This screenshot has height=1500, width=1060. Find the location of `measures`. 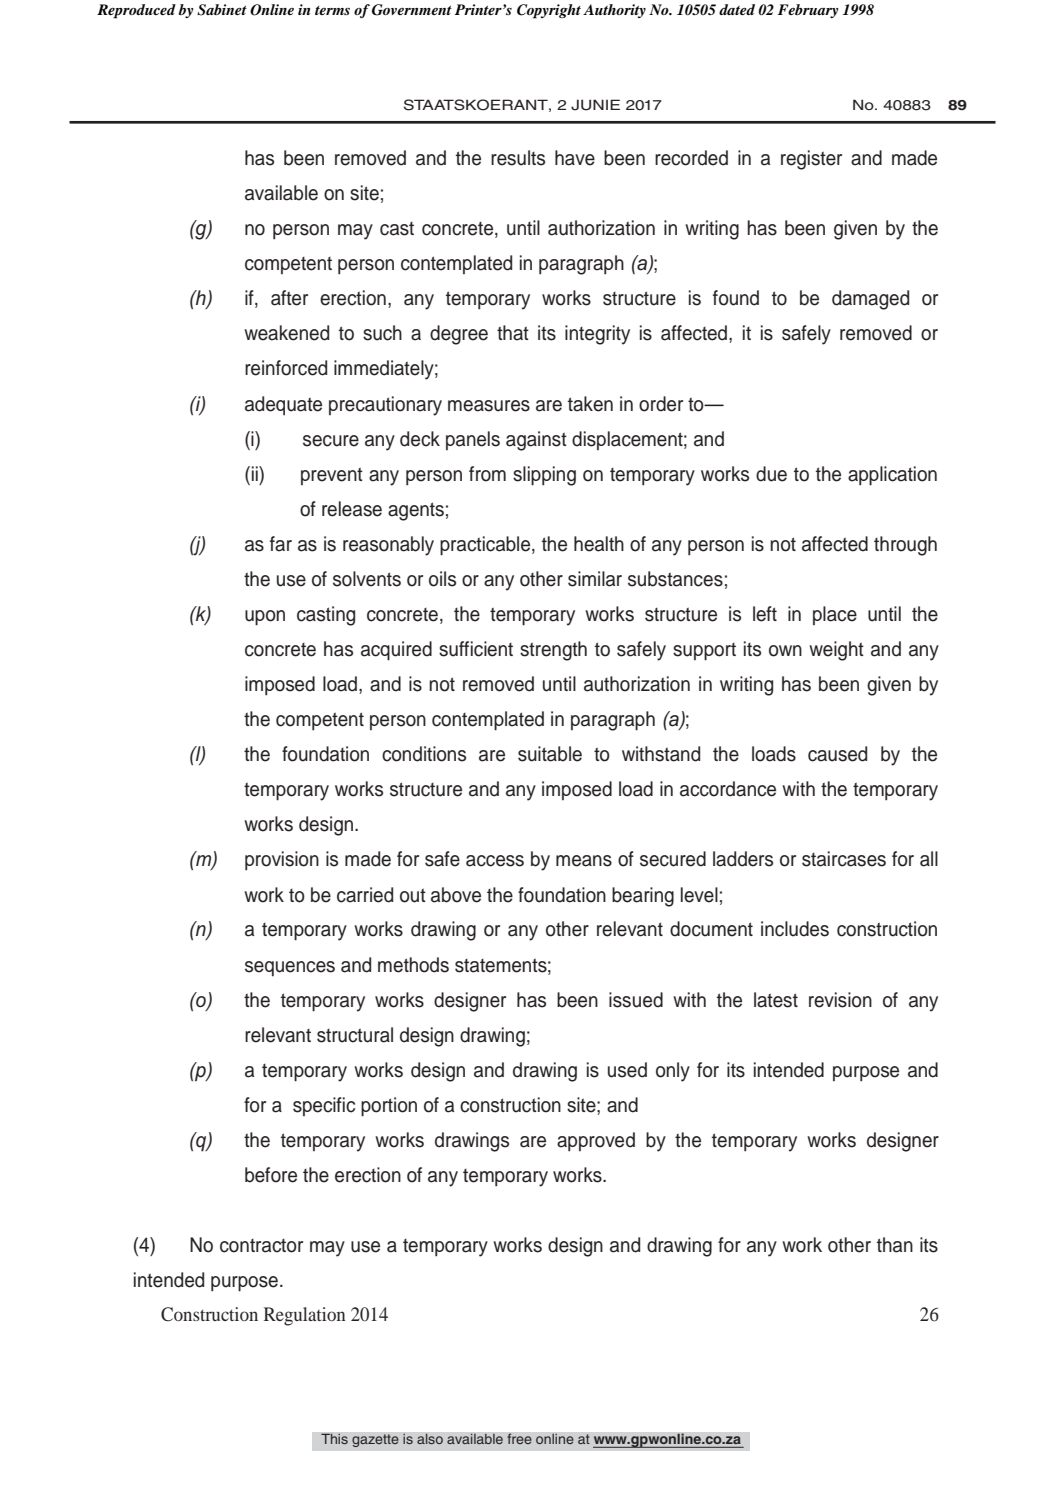

measures is located at coordinates (489, 406).
